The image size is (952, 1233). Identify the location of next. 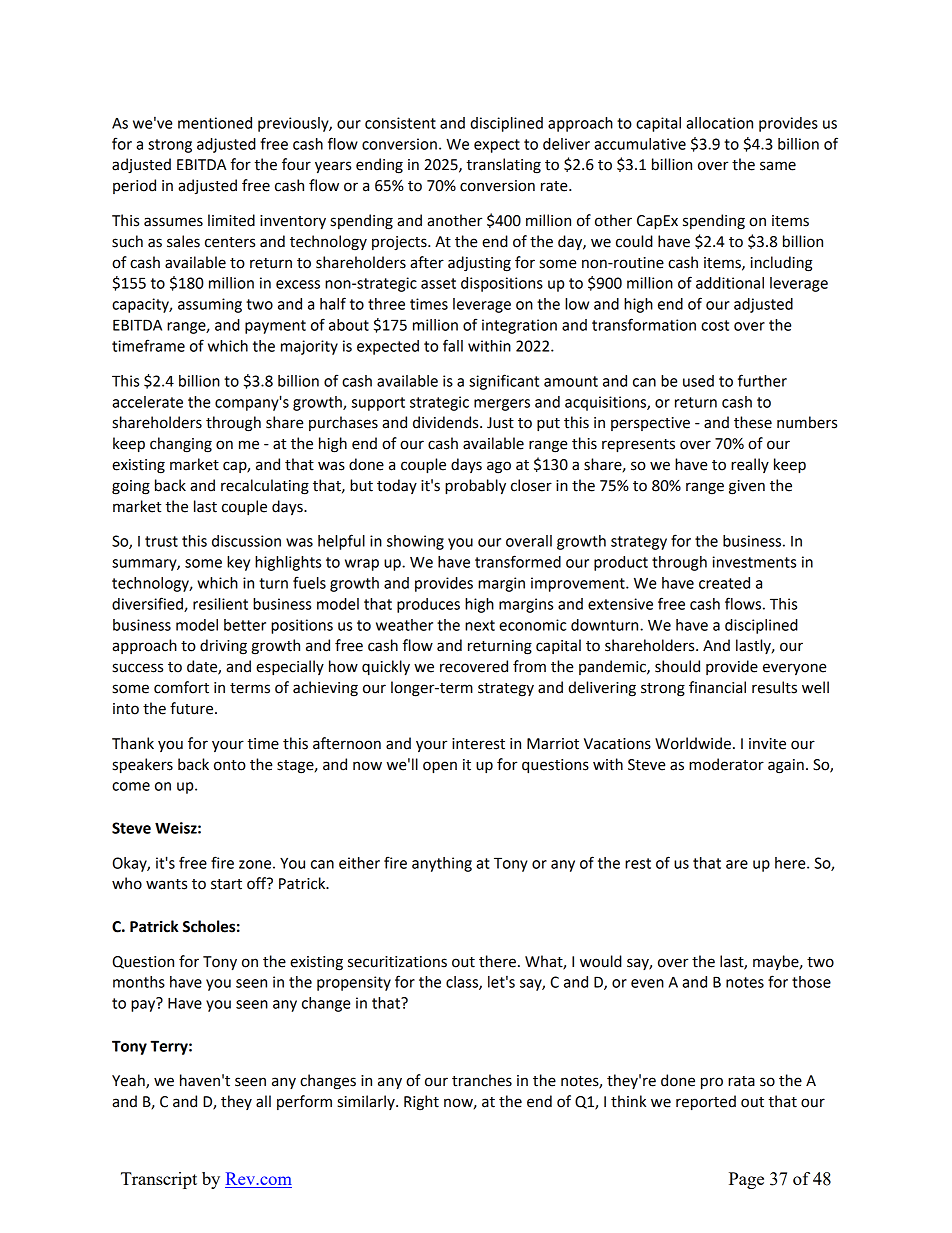
(480, 625).
